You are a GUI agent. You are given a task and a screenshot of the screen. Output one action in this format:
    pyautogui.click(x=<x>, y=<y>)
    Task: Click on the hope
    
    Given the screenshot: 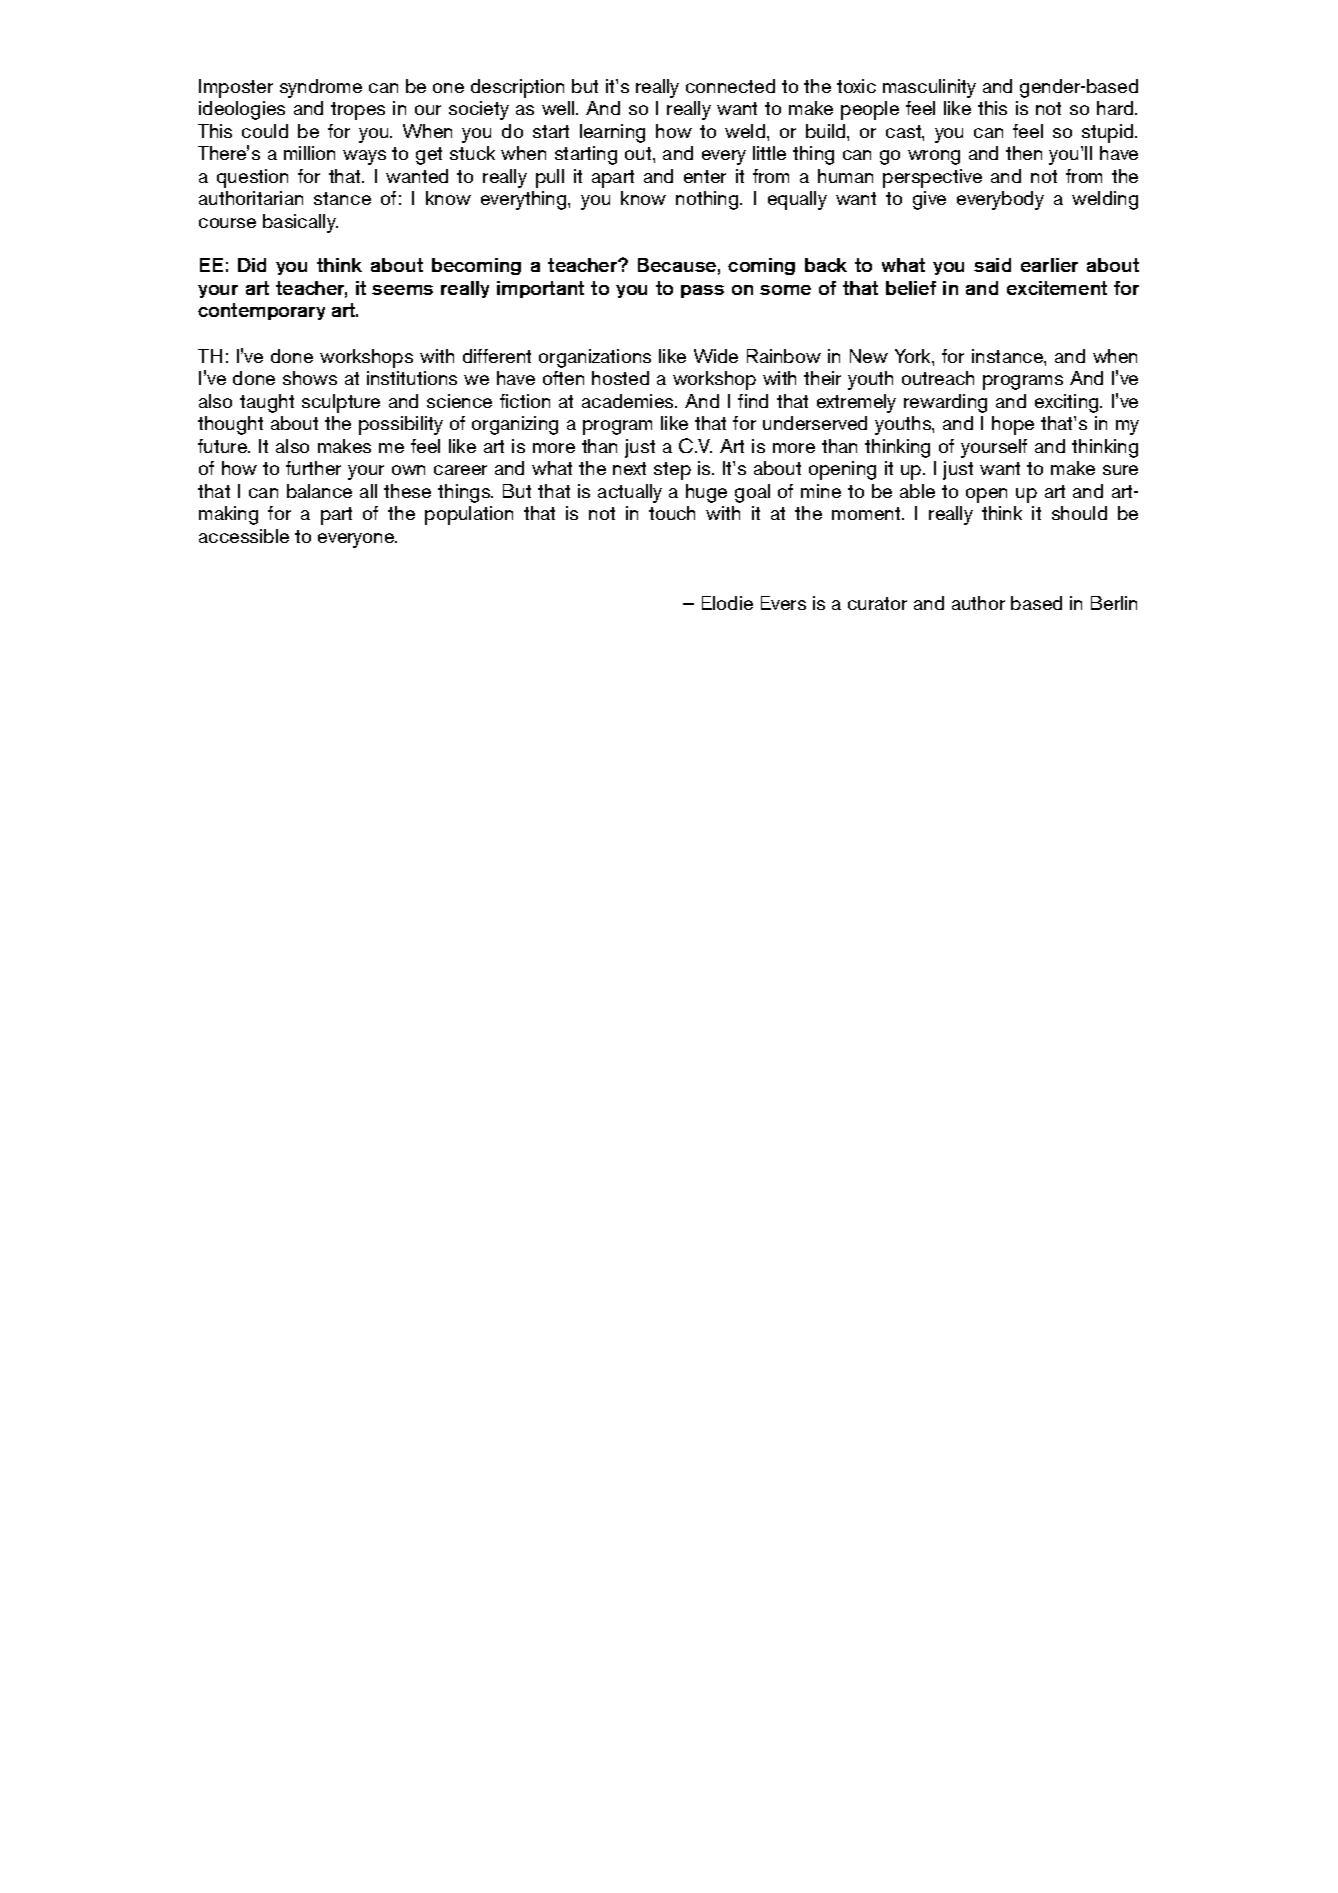 What is the action you would take?
    pyautogui.click(x=1013, y=425)
